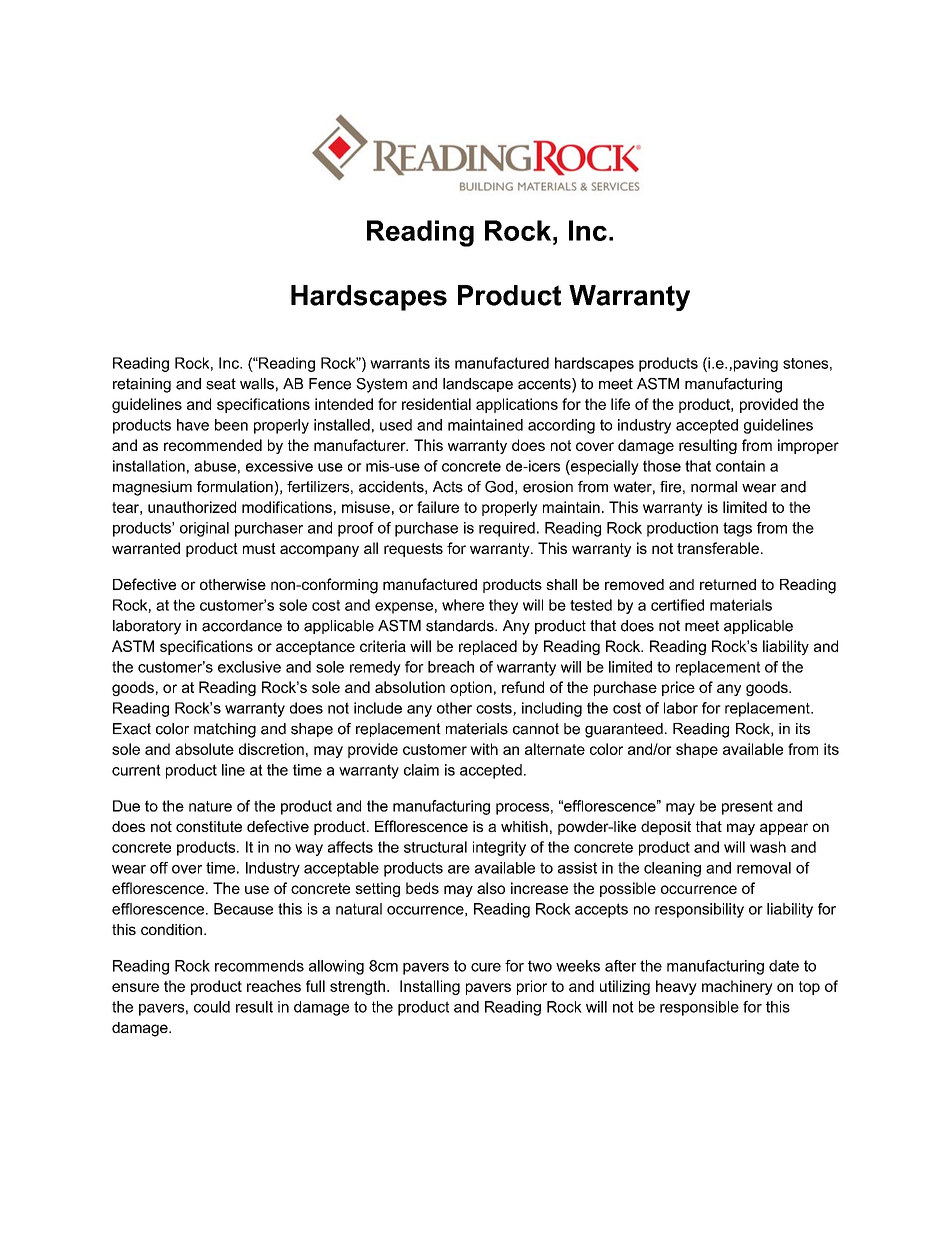 The width and height of the screenshot is (952, 1233). What do you see at coordinates (430, 987) in the screenshot?
I see `Installing` at bounding box center [430, 987].
